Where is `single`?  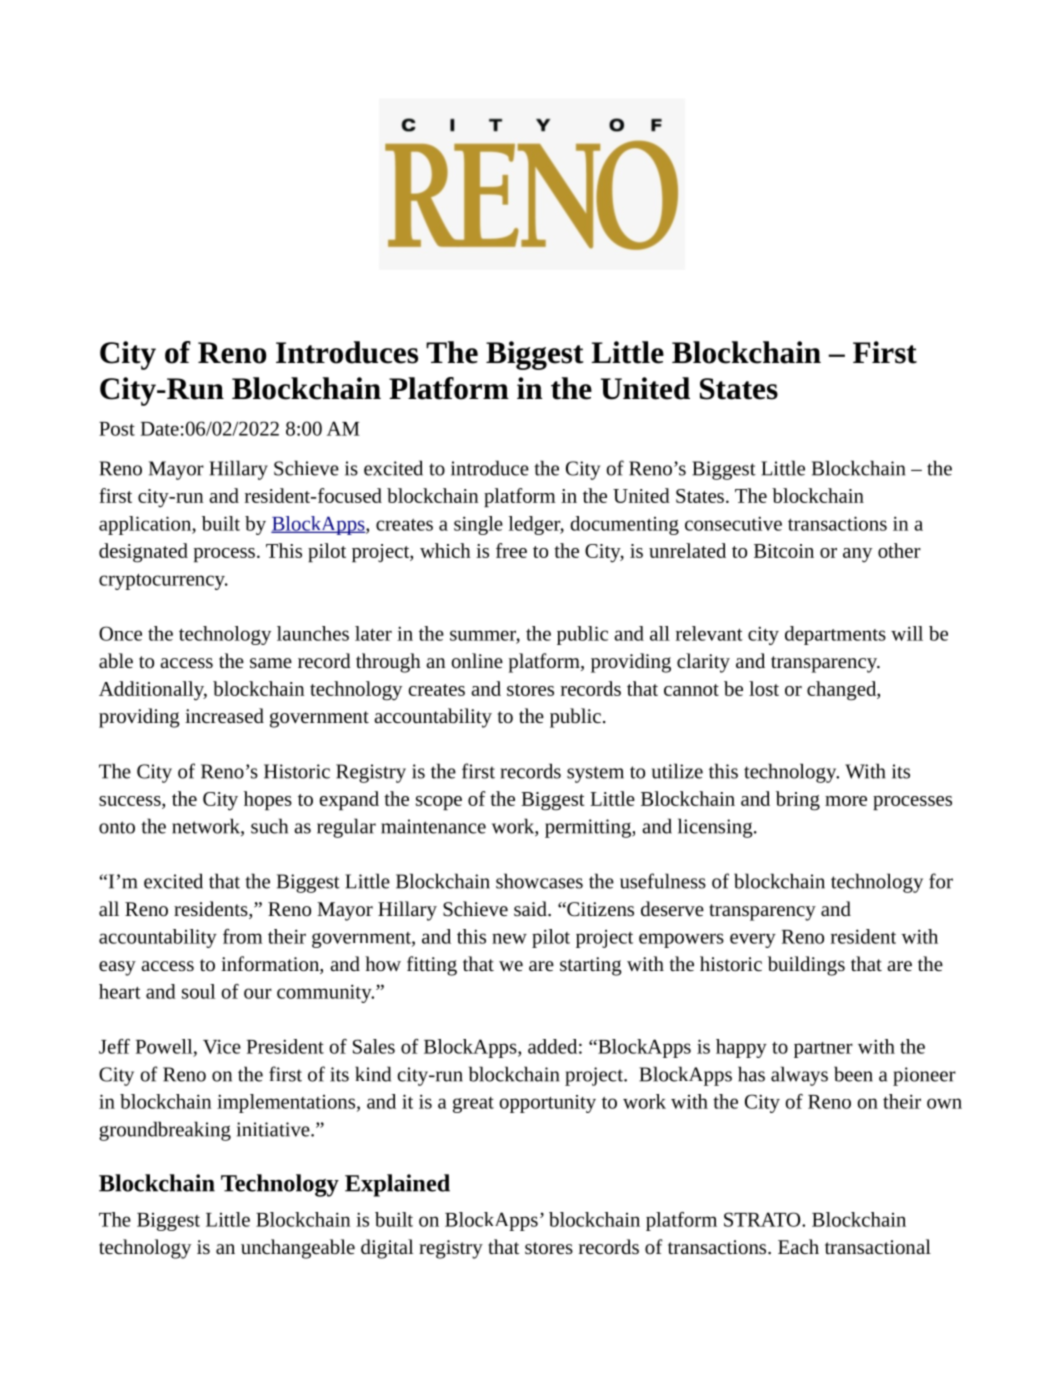 single is located at coordinates (478, 525).
